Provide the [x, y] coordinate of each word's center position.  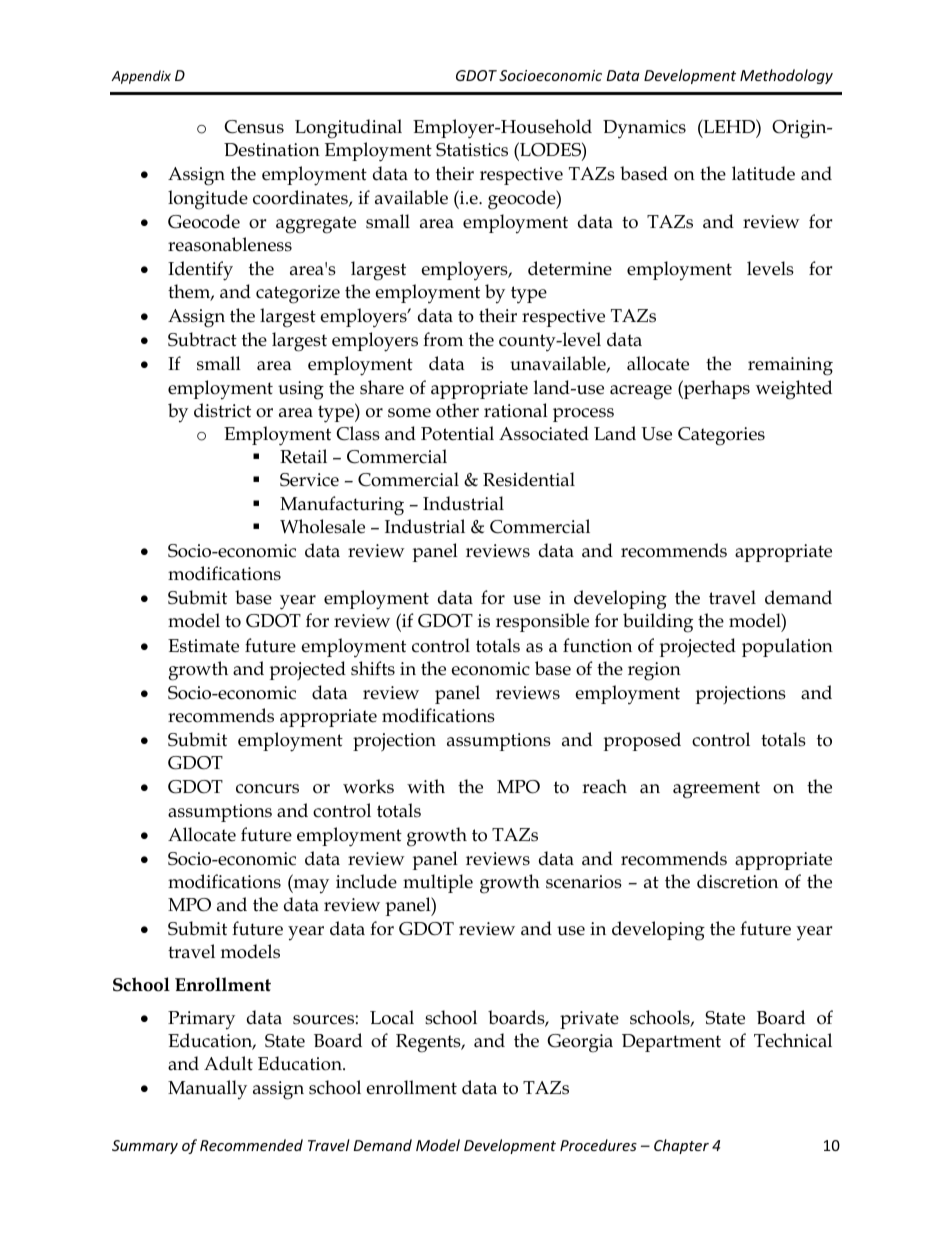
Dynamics [644, 129]
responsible [542, 622]
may [310, 886]
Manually [207, 1090]
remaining [790, 366]
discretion [737, 881]
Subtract [202, 339]
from [443, 339]
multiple [438, 883]
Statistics [472, 150]
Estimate [203, 646]
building [658, 623]
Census [254, 127]
